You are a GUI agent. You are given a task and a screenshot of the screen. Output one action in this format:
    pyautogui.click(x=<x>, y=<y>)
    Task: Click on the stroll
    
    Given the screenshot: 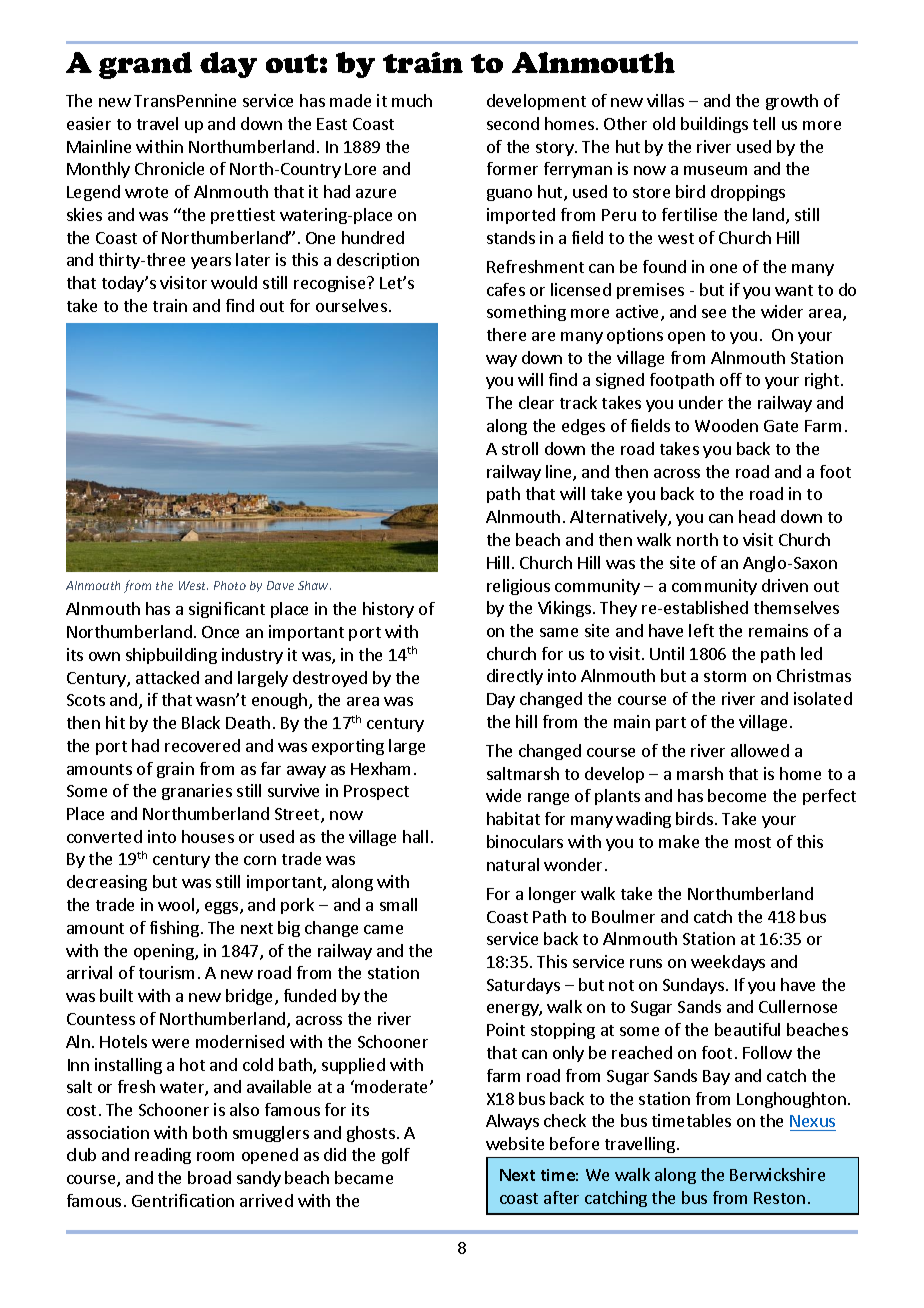 What is the action you would take?
    pyautogui.click(x=520, y=448)
